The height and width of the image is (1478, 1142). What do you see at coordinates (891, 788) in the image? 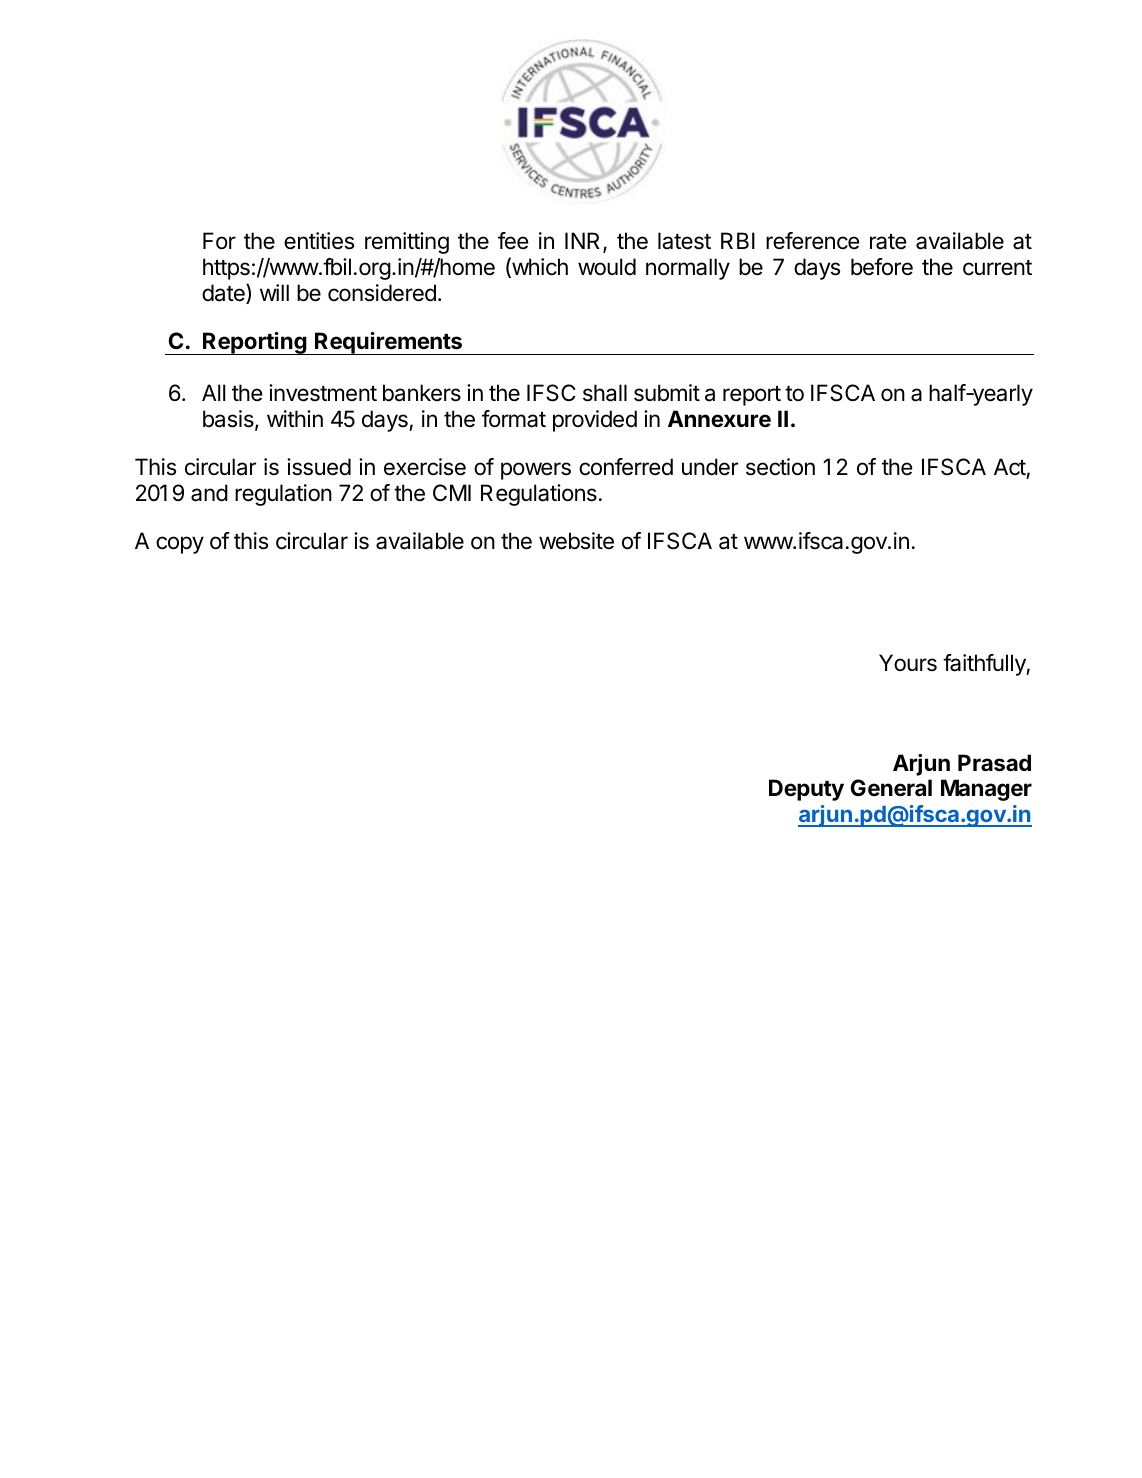
I see `General` at bounding box center [891, 788].
